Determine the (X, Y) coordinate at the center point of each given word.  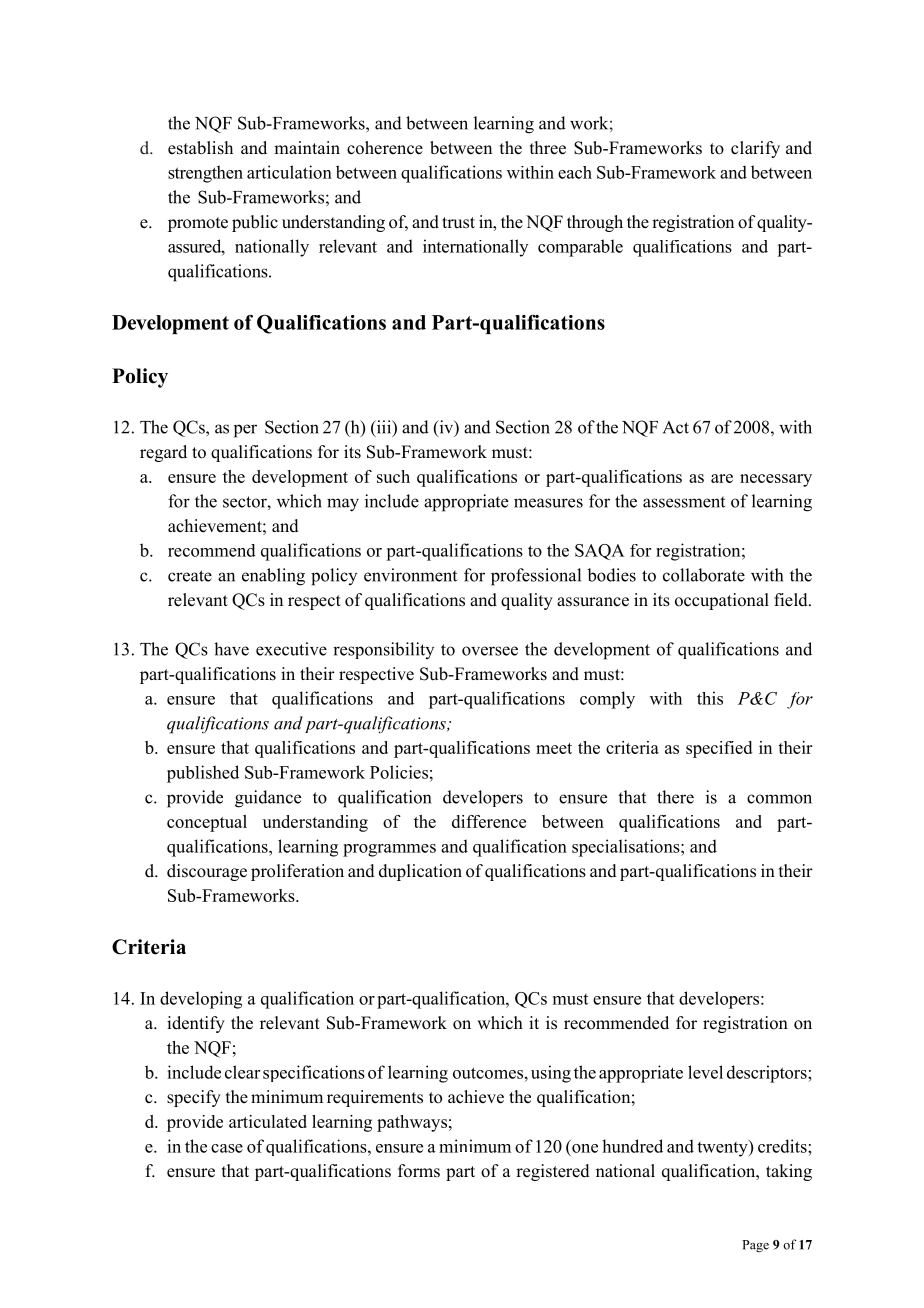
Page (755, 1246)
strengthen (205, 174)
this (710, 698)
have (231, 649)
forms (419, 1171)
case (227, 1148)
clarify (755, 149)
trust (458, 223)
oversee (490, 651)
